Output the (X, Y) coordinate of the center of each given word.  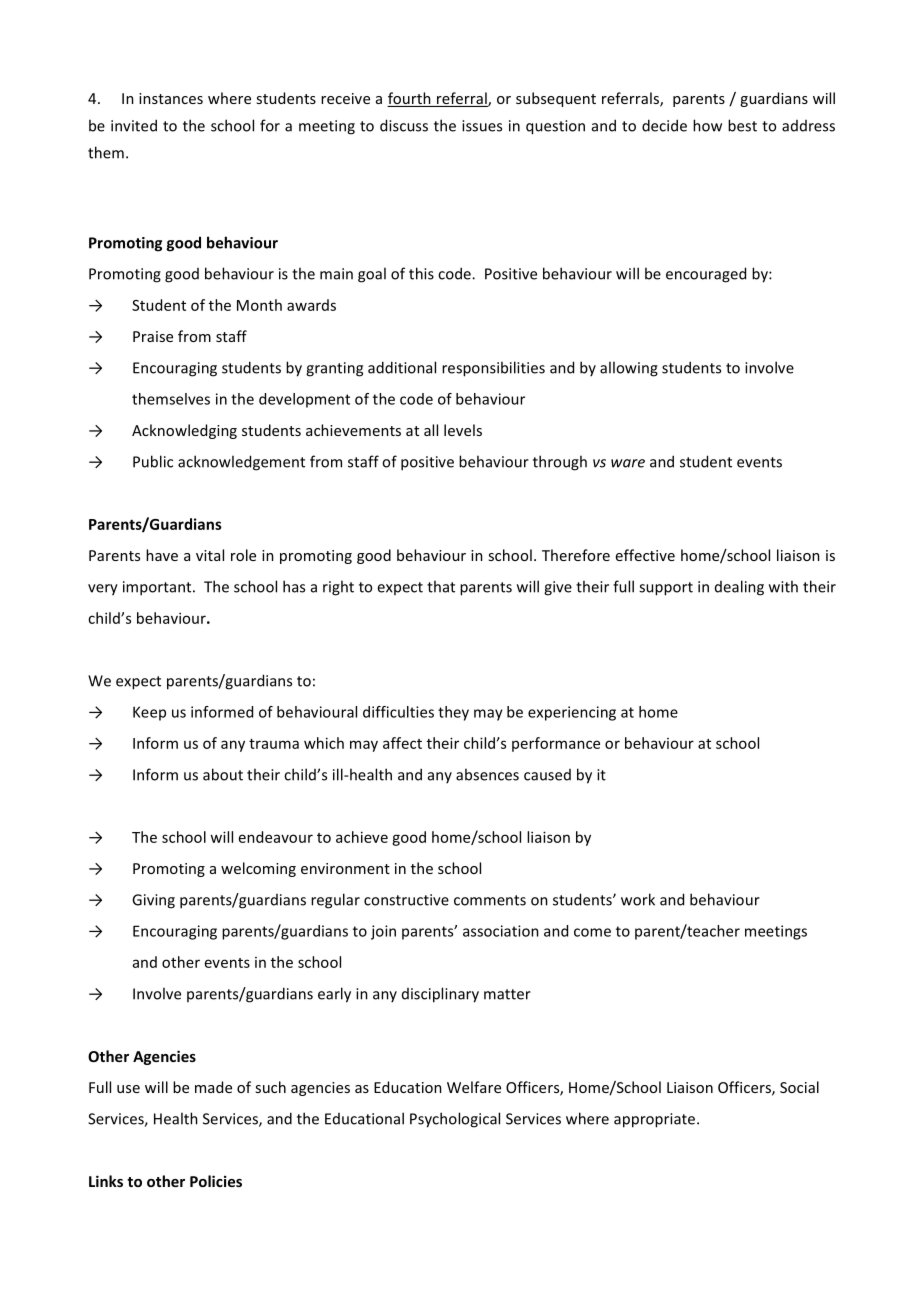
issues (482, 126)
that (441, 586)
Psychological (455, 1120)
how (707, 125)
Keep (149, 713)
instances (171, 98)
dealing (739, 588)
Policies (216, 1181)
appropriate (654, 1120)
